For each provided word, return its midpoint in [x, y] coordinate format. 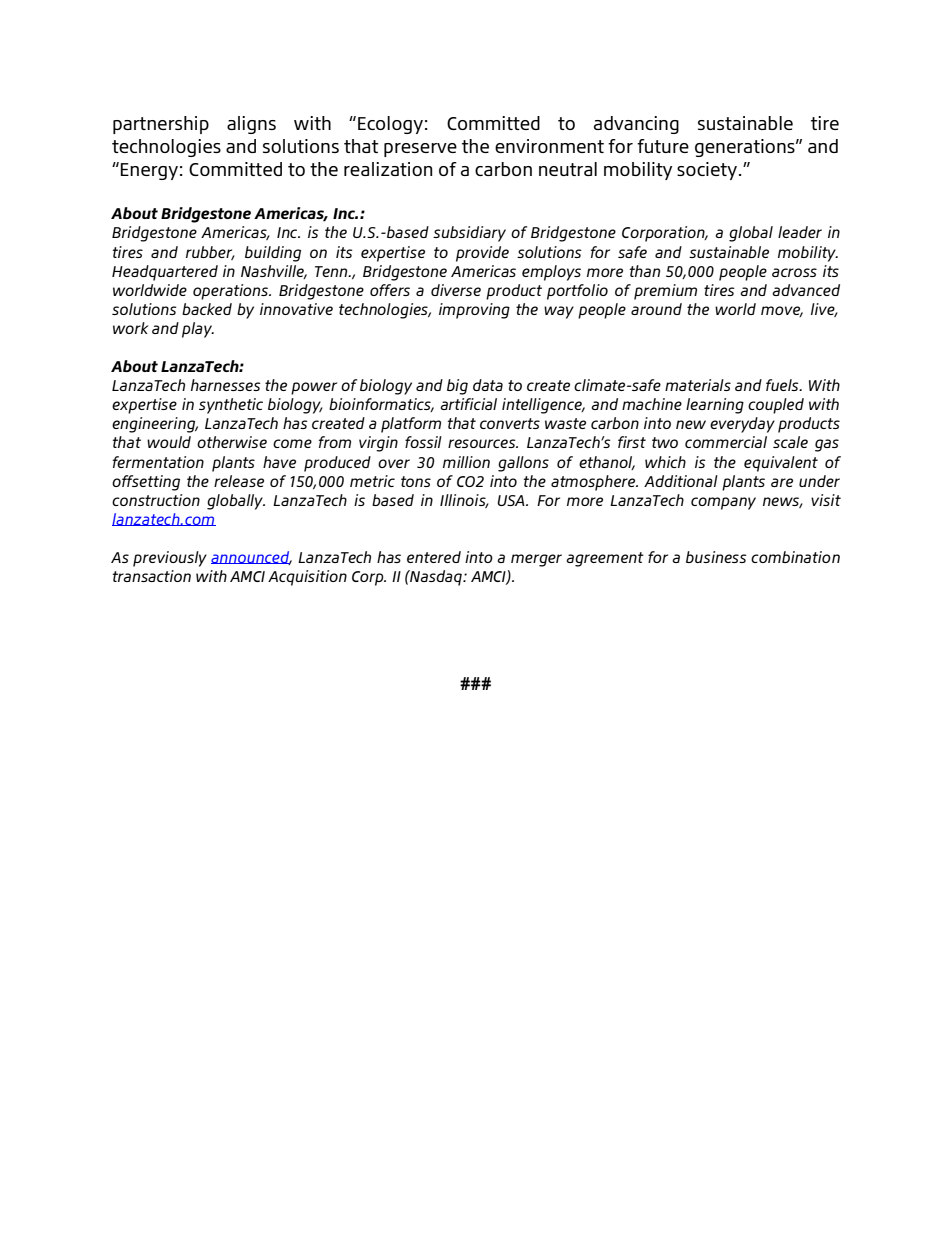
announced [251, 558]
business [716, 557]
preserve [420, 150]
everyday [742, 425]
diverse [456, 290]
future [663, 146]
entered [434, 557]
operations [232, 292]
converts [510, 423]
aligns [251, 125]
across [794, 272]
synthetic [231, 406]
